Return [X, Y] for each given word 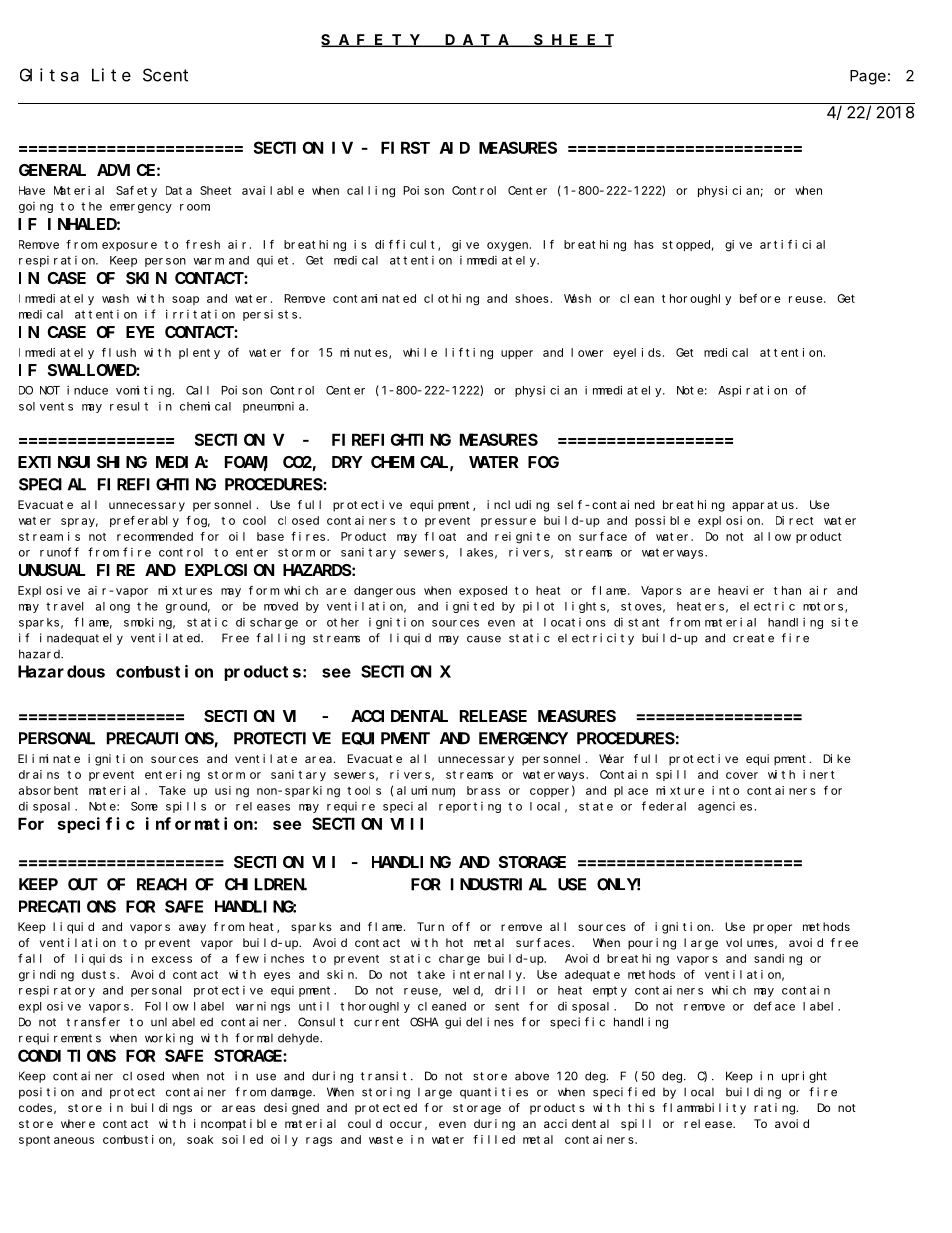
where [78, 1123]
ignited [470, 607]
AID [455, 148]
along [113, 607]
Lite [111, 75]
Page [868, 77]
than [787, 590]
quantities [494, 1093]
